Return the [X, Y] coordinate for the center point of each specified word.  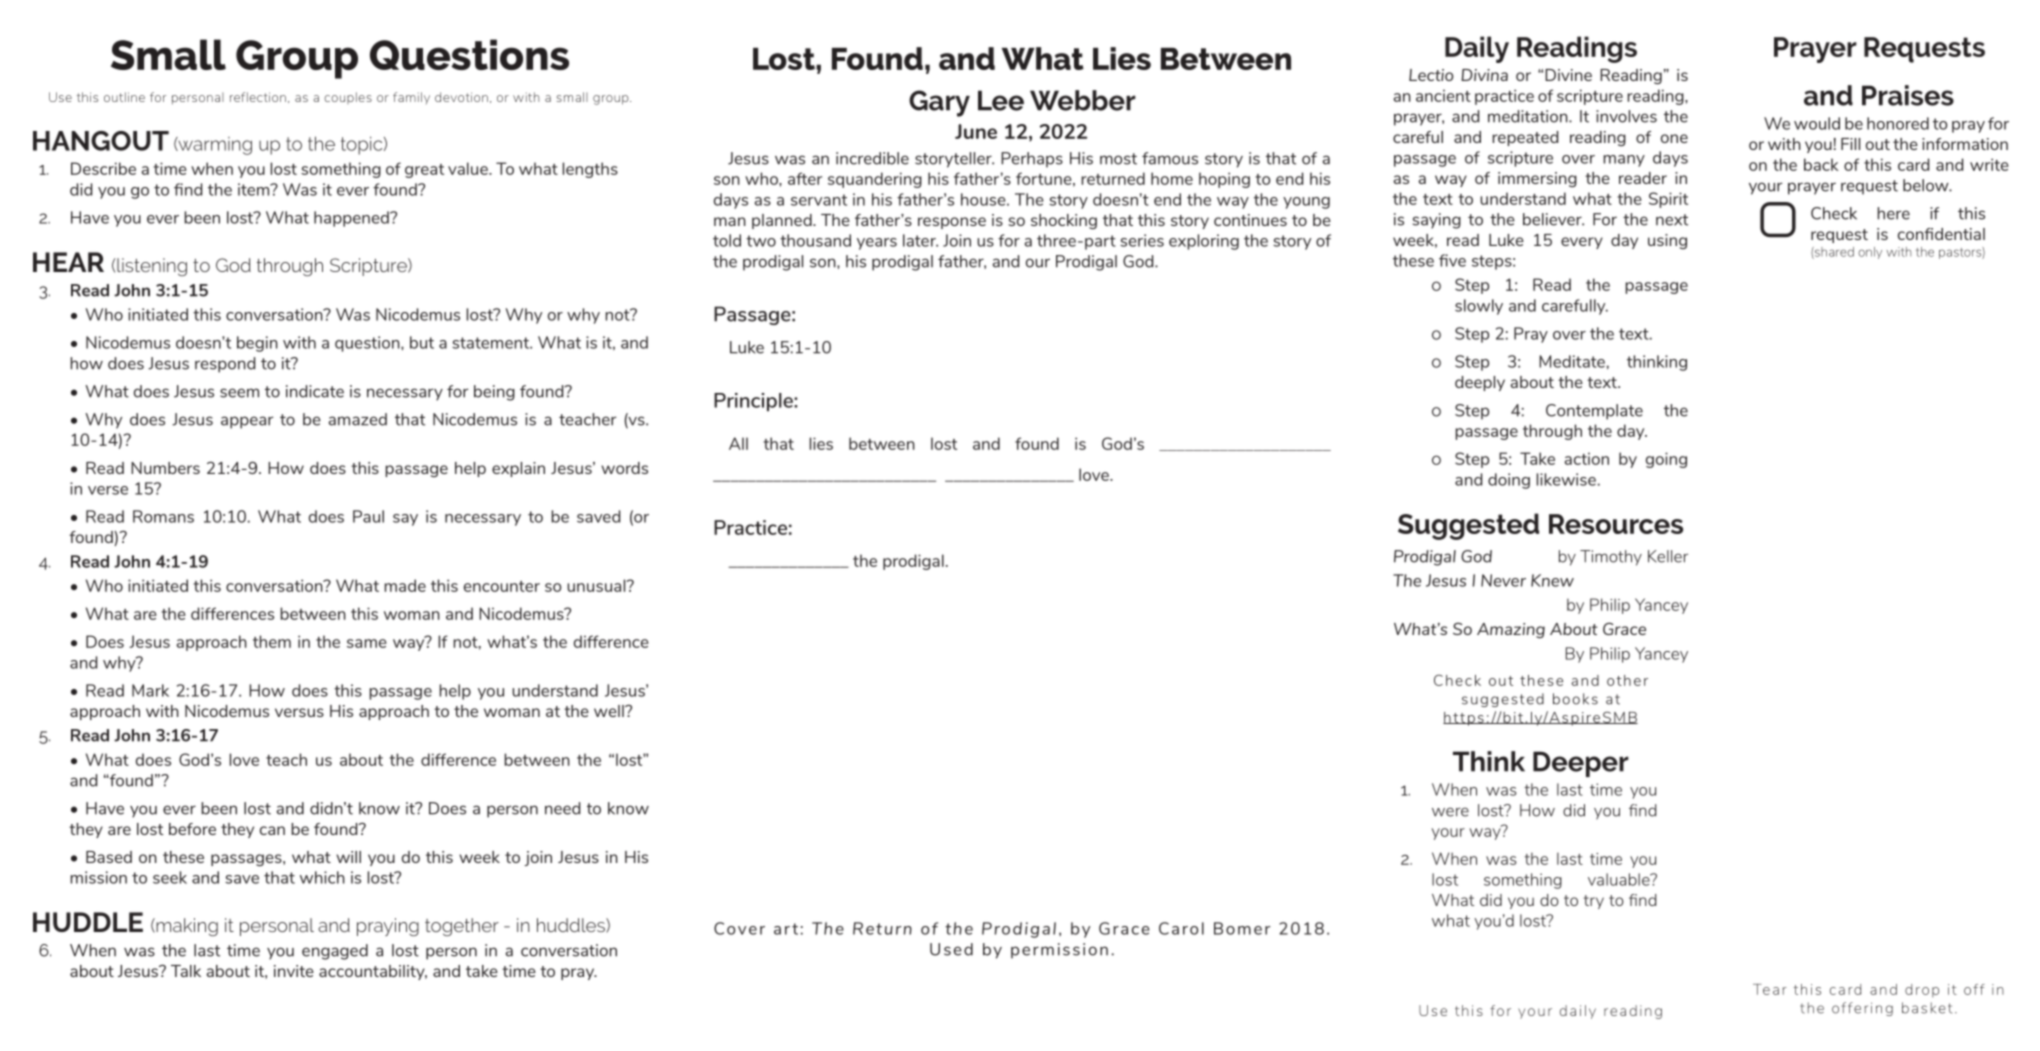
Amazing [1511, 630]
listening [152, 267]
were [1450, 812]
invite [294, 971]
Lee [1001, 100]
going [1666, 460]
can [272, 830]
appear [247, 422]
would [1817, 123]
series [1142, 240]
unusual [597, 585]
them [272, 641]
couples [348, 98]
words [624, 468]
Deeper [1581, 764]
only [1870, 253]
